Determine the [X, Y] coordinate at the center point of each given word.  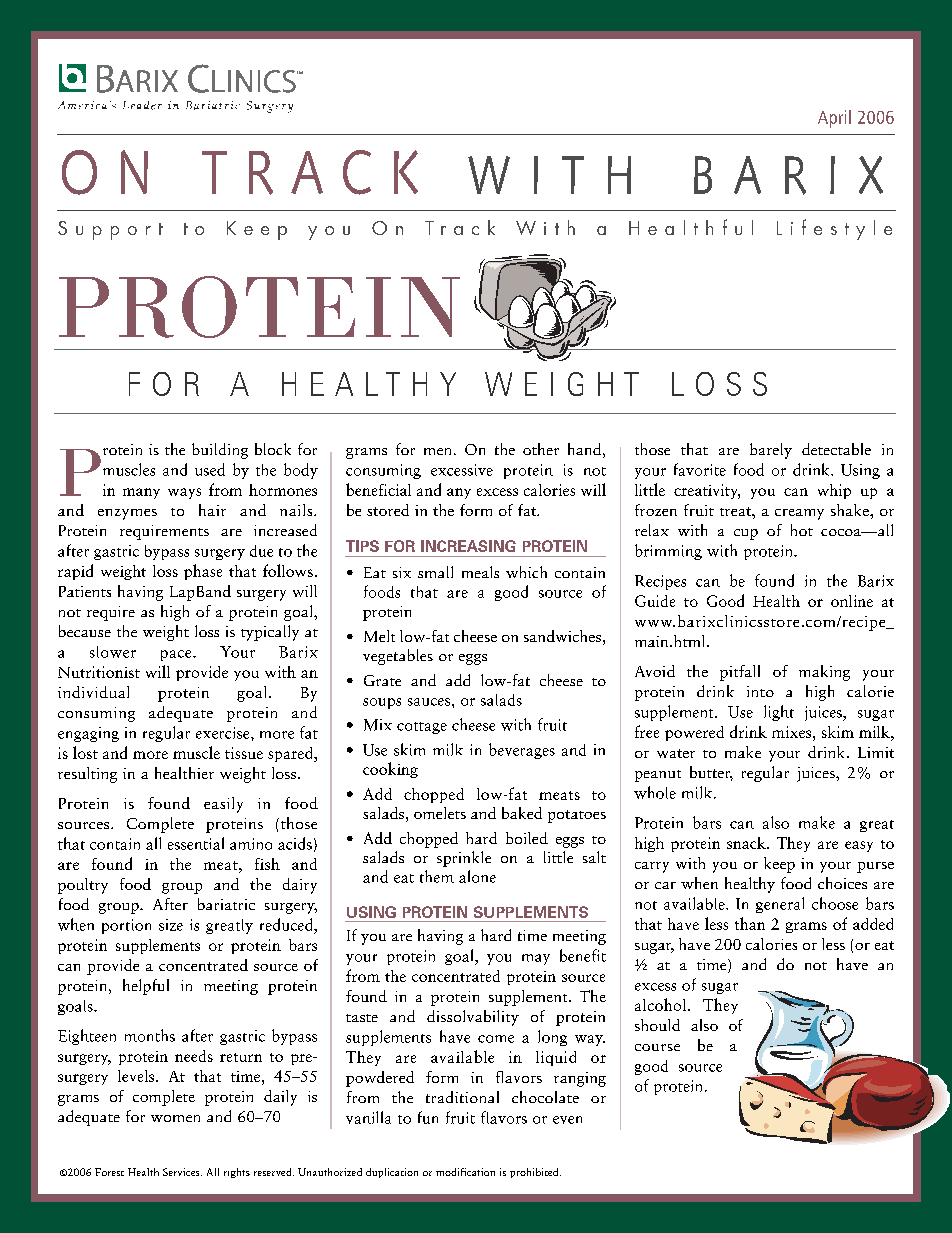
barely [771, 451]
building [220, 451]
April [834, 119]
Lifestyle [834, 229]
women [175, 1118]
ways [184, 493]
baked [522, 813]
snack [747, 843]
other [541, 449]
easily [223, 805]
